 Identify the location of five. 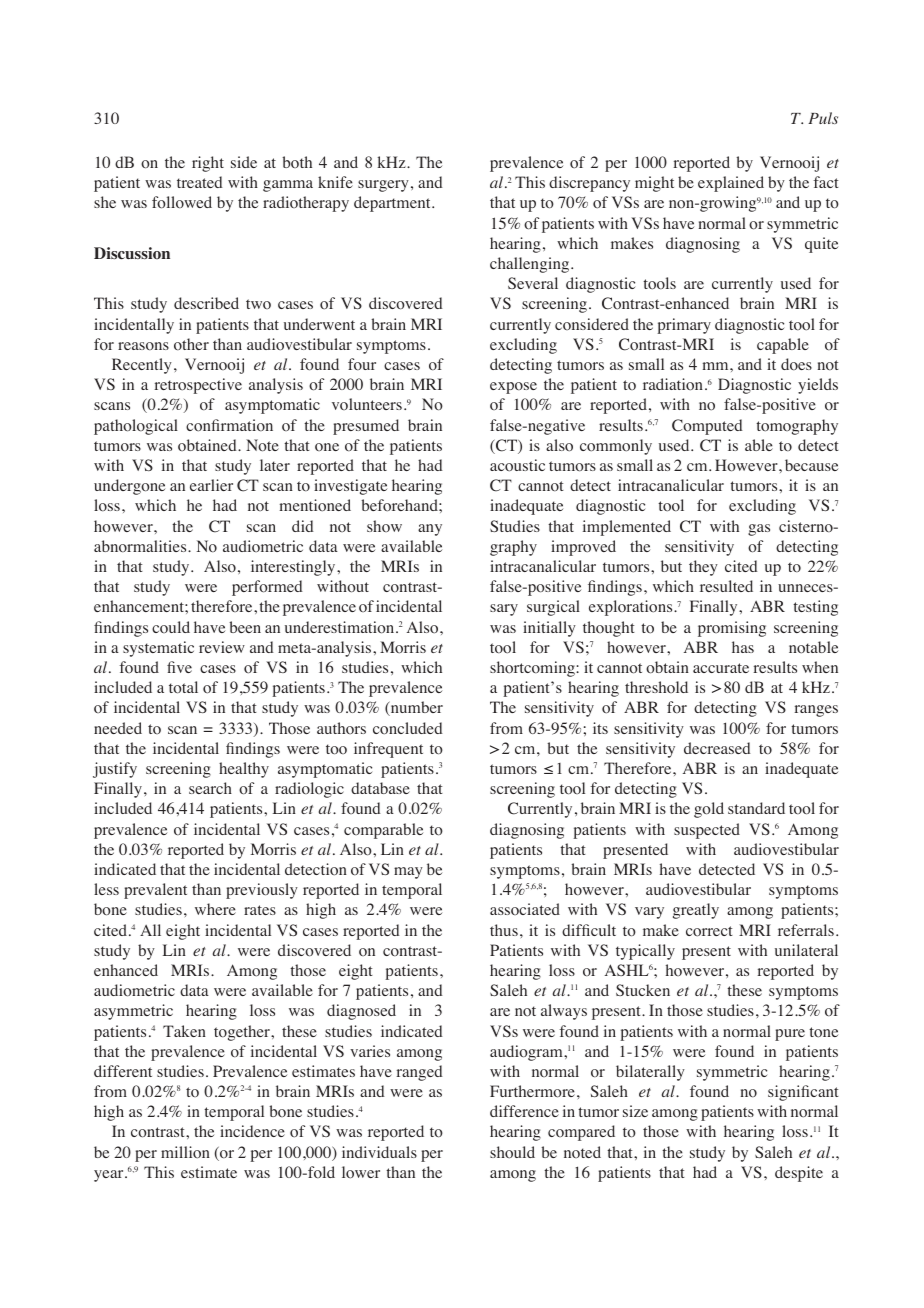
(179, 667).
